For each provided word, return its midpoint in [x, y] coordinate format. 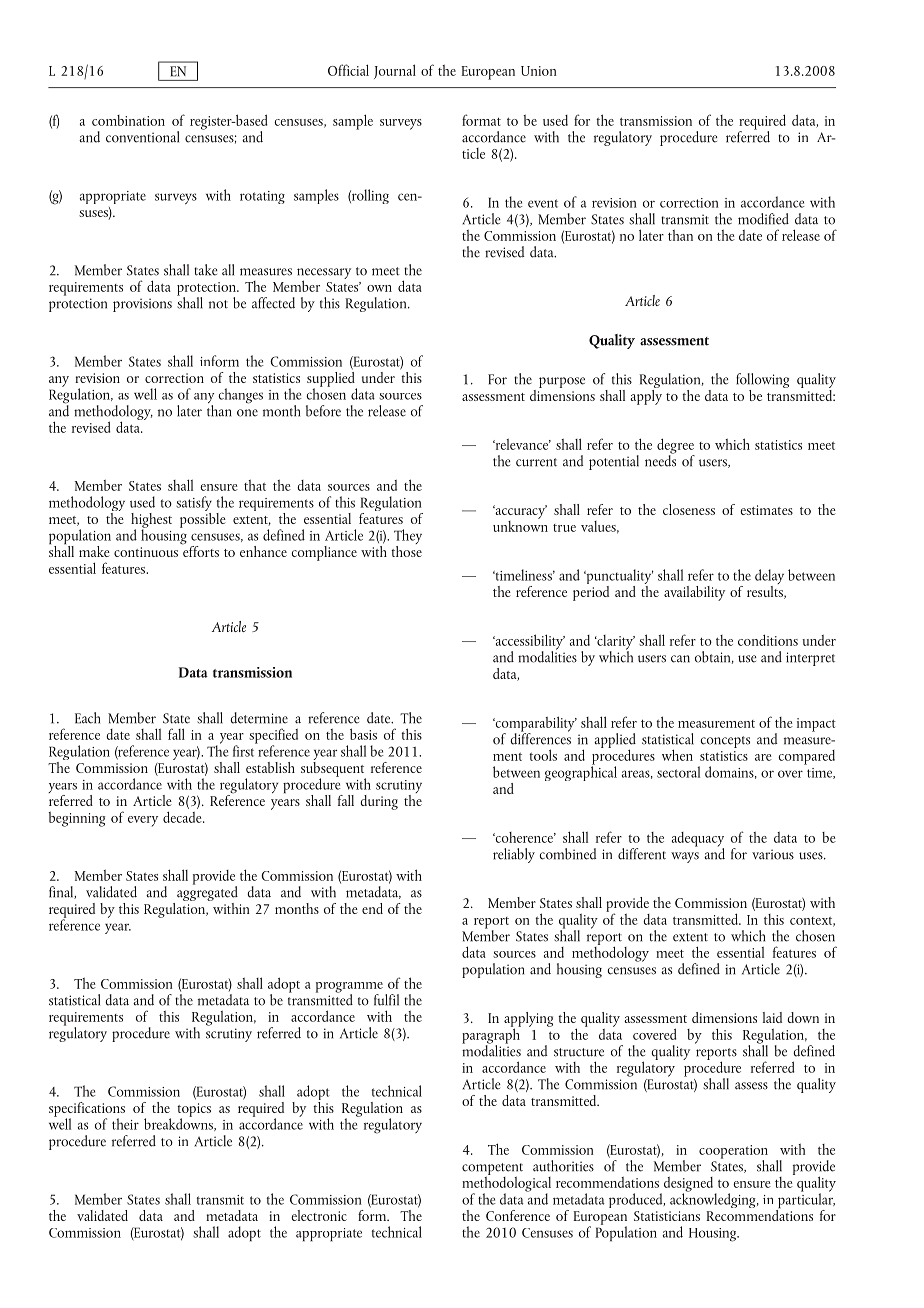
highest [151, 521]
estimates [766, 510]
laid [772, 1017]
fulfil [386, 1000]
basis [363, 734]
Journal [395, 71]
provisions [142, 305]
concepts [725, 742]
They [408, 538]
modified [763, 219]
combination [128, 120]
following [762, 382]
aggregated [207, 894]
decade [183, 817]
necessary [324, 274]
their [125, 1124]
